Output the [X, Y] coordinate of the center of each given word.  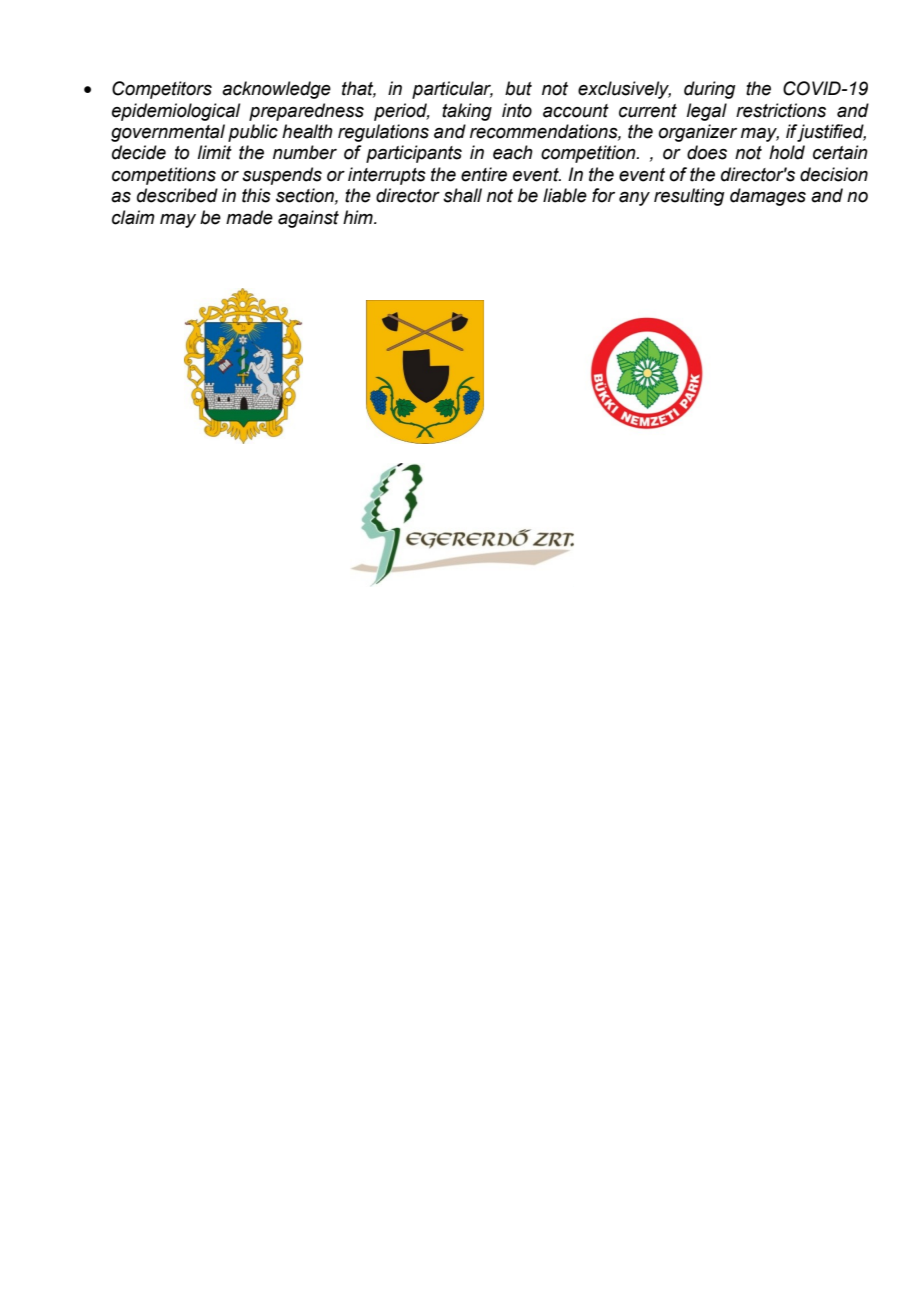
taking [467, 112]
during [709, 90]
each [513, 152]
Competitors [162, 90]
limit [214, 152]
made [249, 217]
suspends [282, 176]
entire [484, 174]
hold [787, 152]
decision [834, 174]
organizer [697, 133]
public [253, 133]
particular [452, 90]
